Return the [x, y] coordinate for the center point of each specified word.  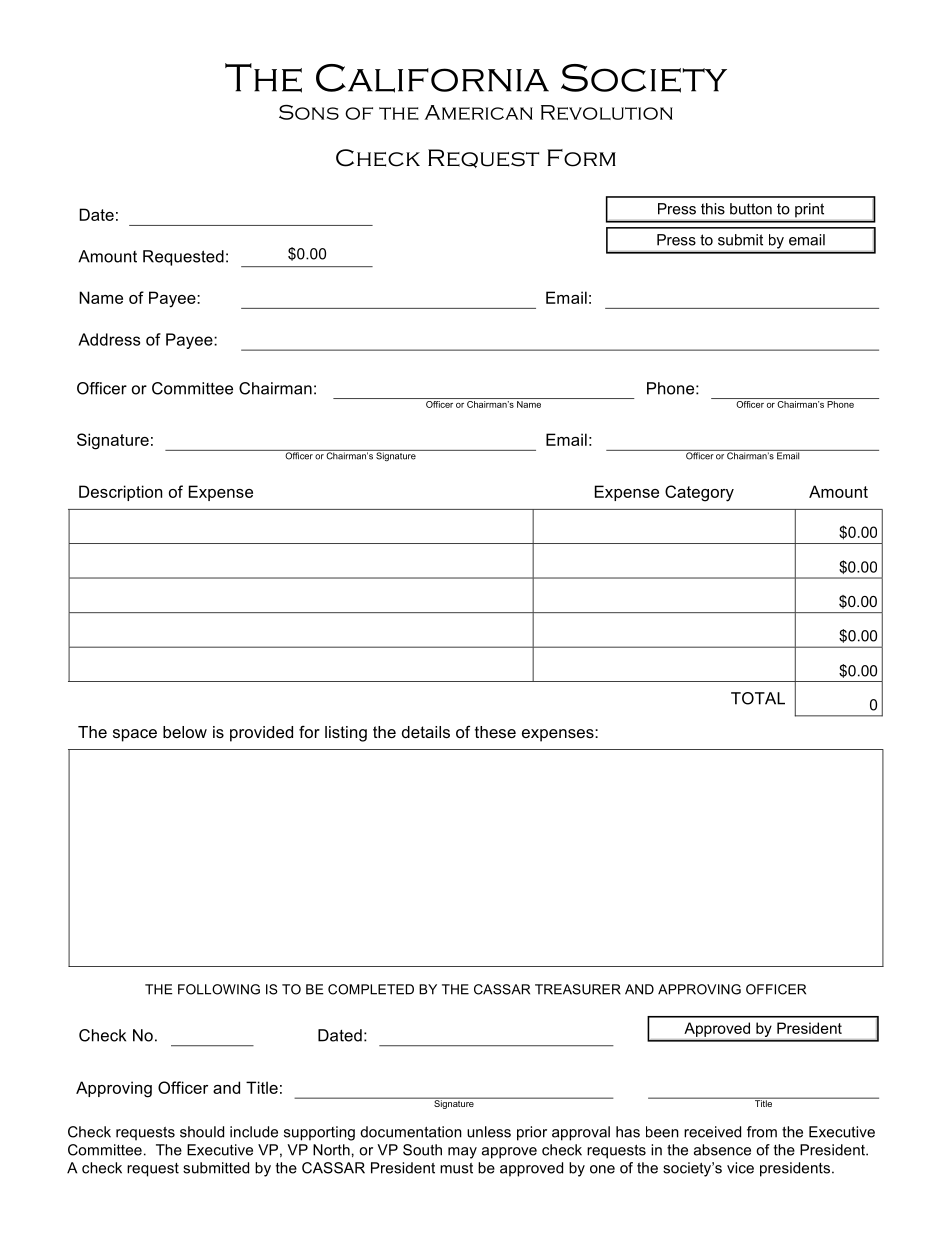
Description [120, 493]
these [495, 732]
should [202, 1132]
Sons [309, 112]
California [432, 78]
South [422, 1150]
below [185, 732]
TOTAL [758, 698]
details [426, 732]
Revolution [607, 112]
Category [699, 493]
